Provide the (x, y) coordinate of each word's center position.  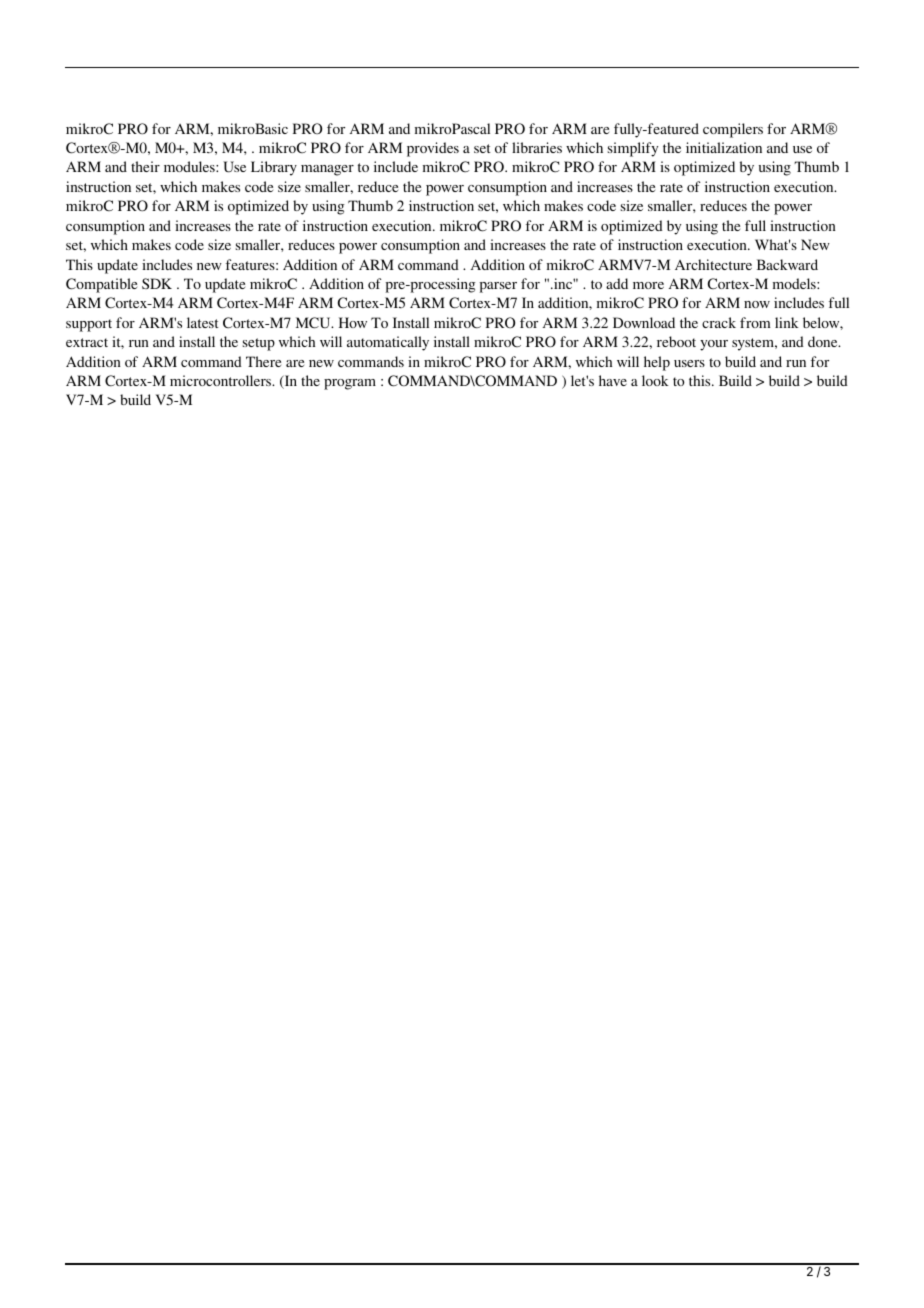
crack (719, 322)
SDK (157, 283)
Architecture (713, 264)
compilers (733, 130)
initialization (724, 147)
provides (433, 149)
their (145, 166)
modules (190, 166)
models (795, 283)
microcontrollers (222, 380)
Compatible (101, 285)
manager (327, 170)
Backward (787, 264)
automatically (388, 343)
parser (498, 287)
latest (203, 322)
